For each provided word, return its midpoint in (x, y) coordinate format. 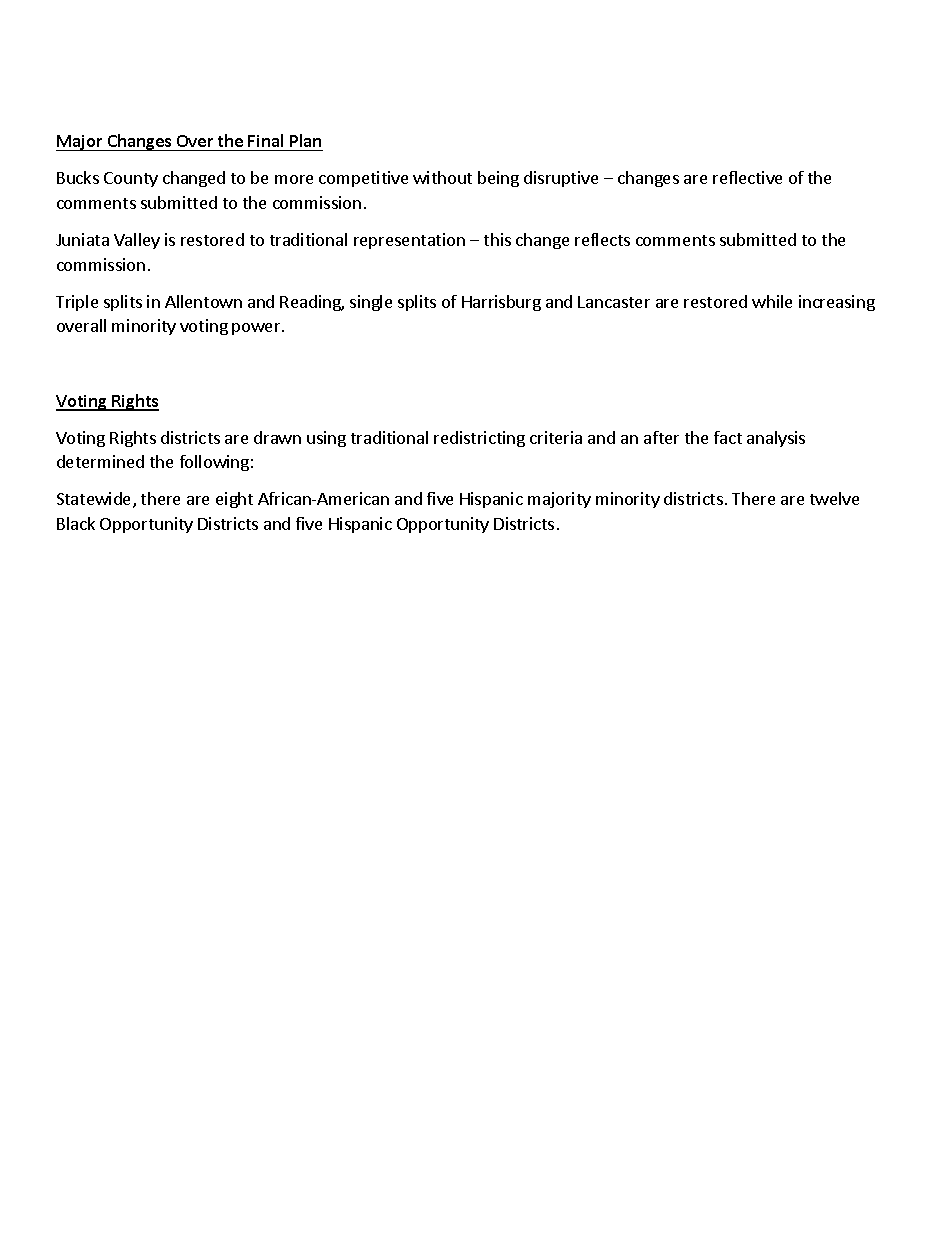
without (442, 177)
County (131, 179)
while (772, 301)
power (257, 329)
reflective (747, 177)
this (497, 239)
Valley (137, 241)
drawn (277, 437)
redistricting (479, 439)
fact (728, 437)
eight (234, 500)
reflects (602, 239)
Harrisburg (501, 303)
